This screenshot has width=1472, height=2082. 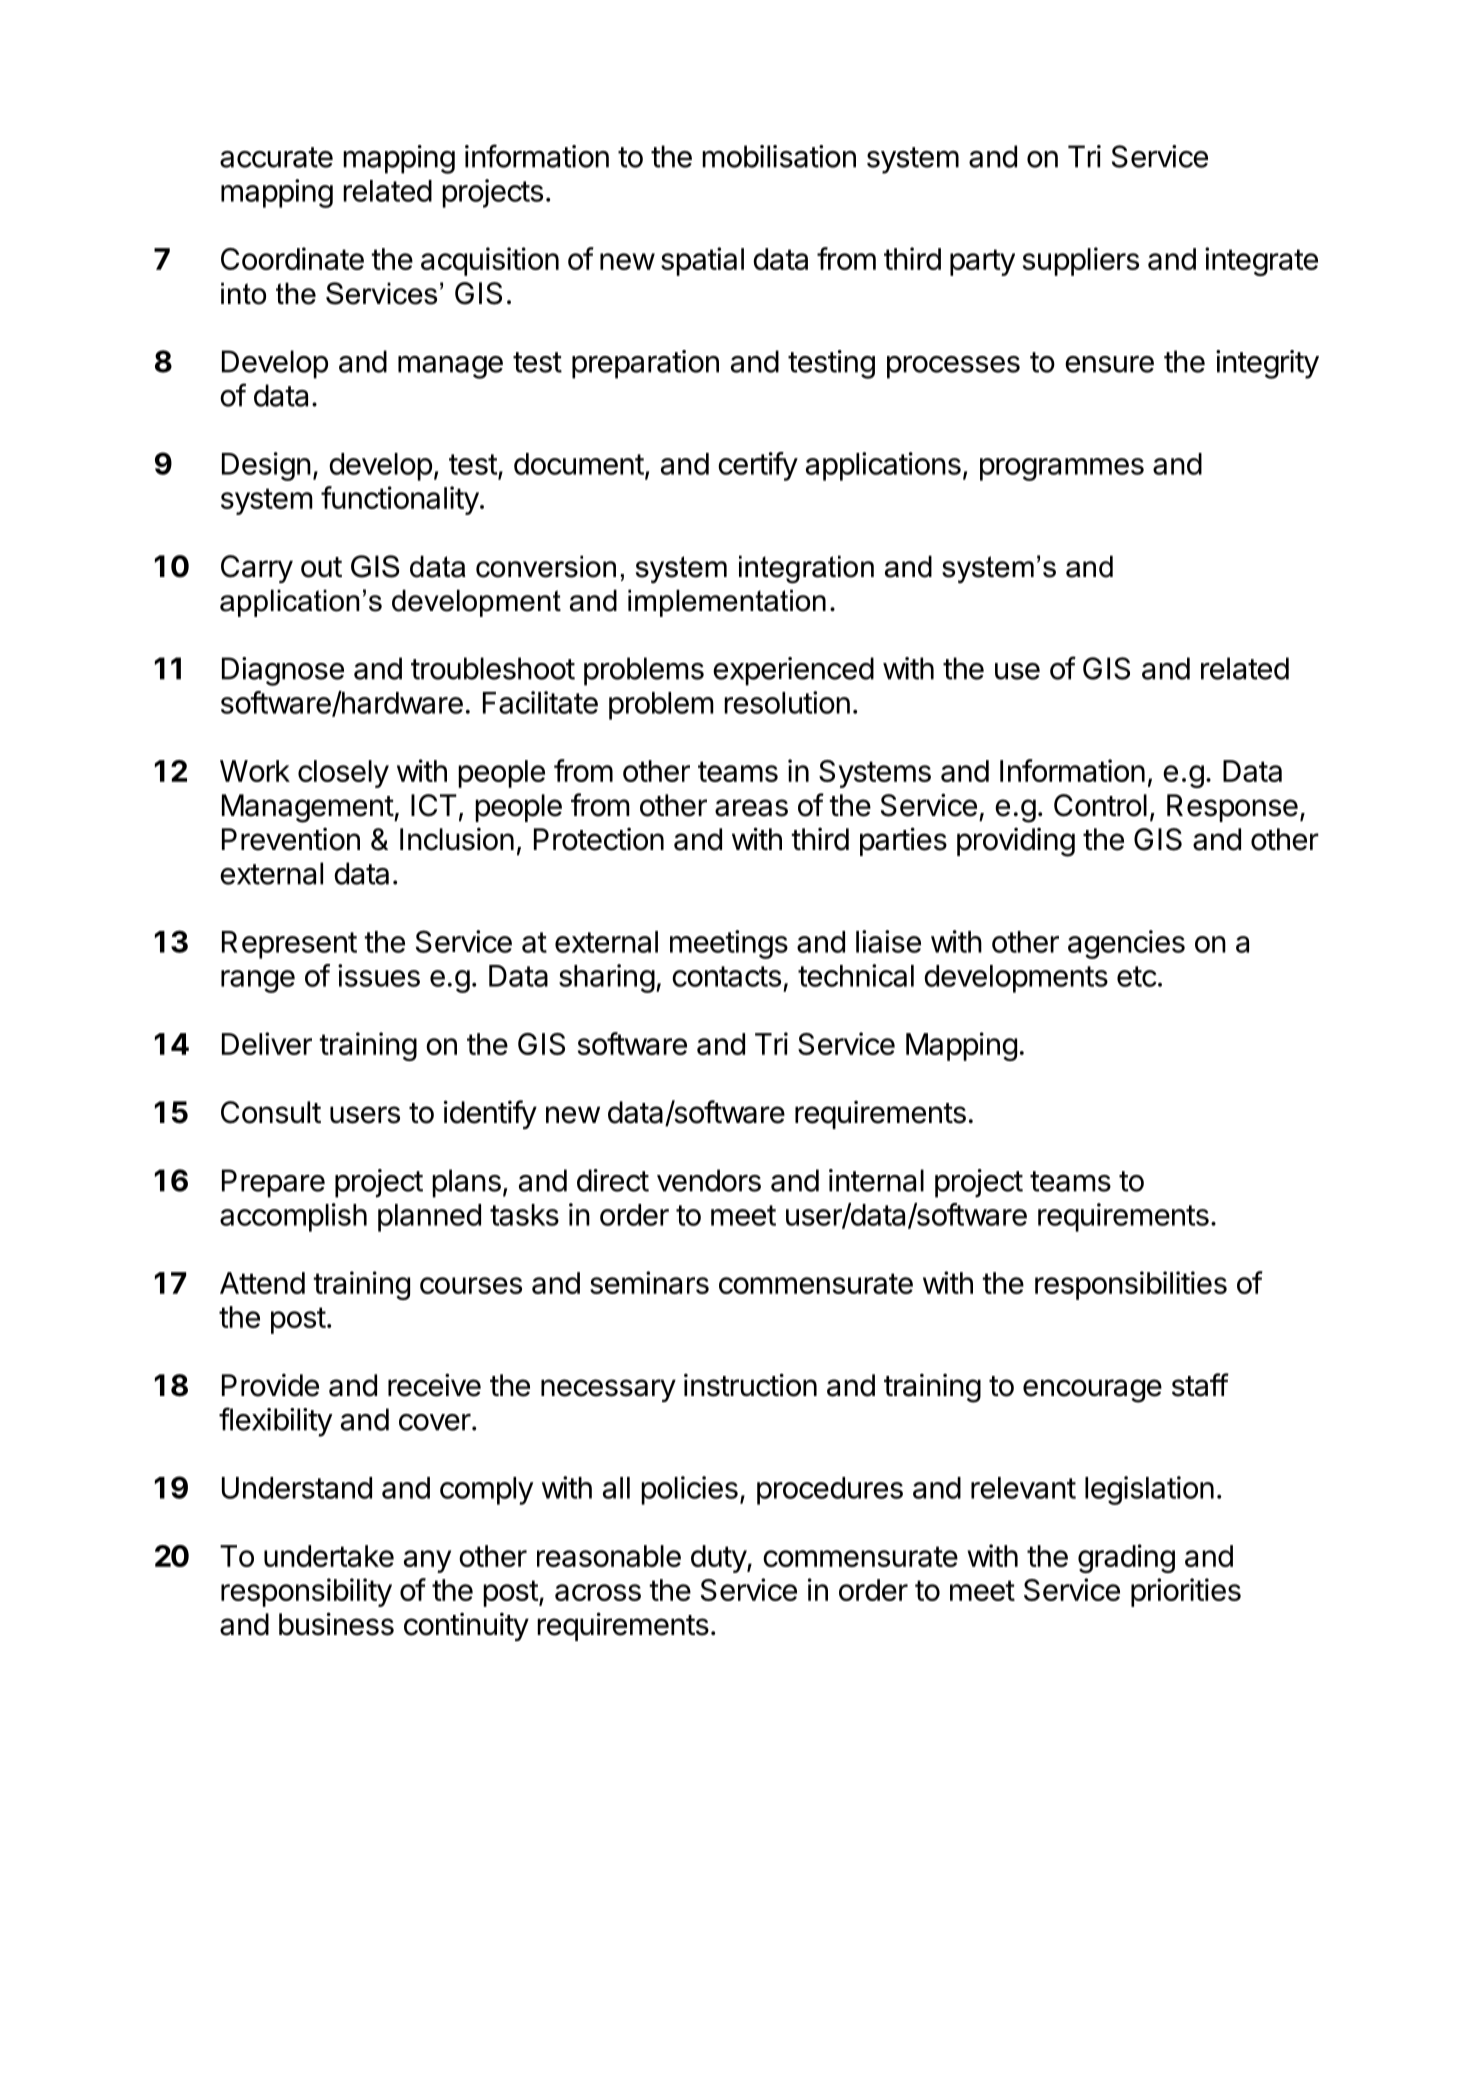 I want to click on undertake, so click(x=329, y=1556).
